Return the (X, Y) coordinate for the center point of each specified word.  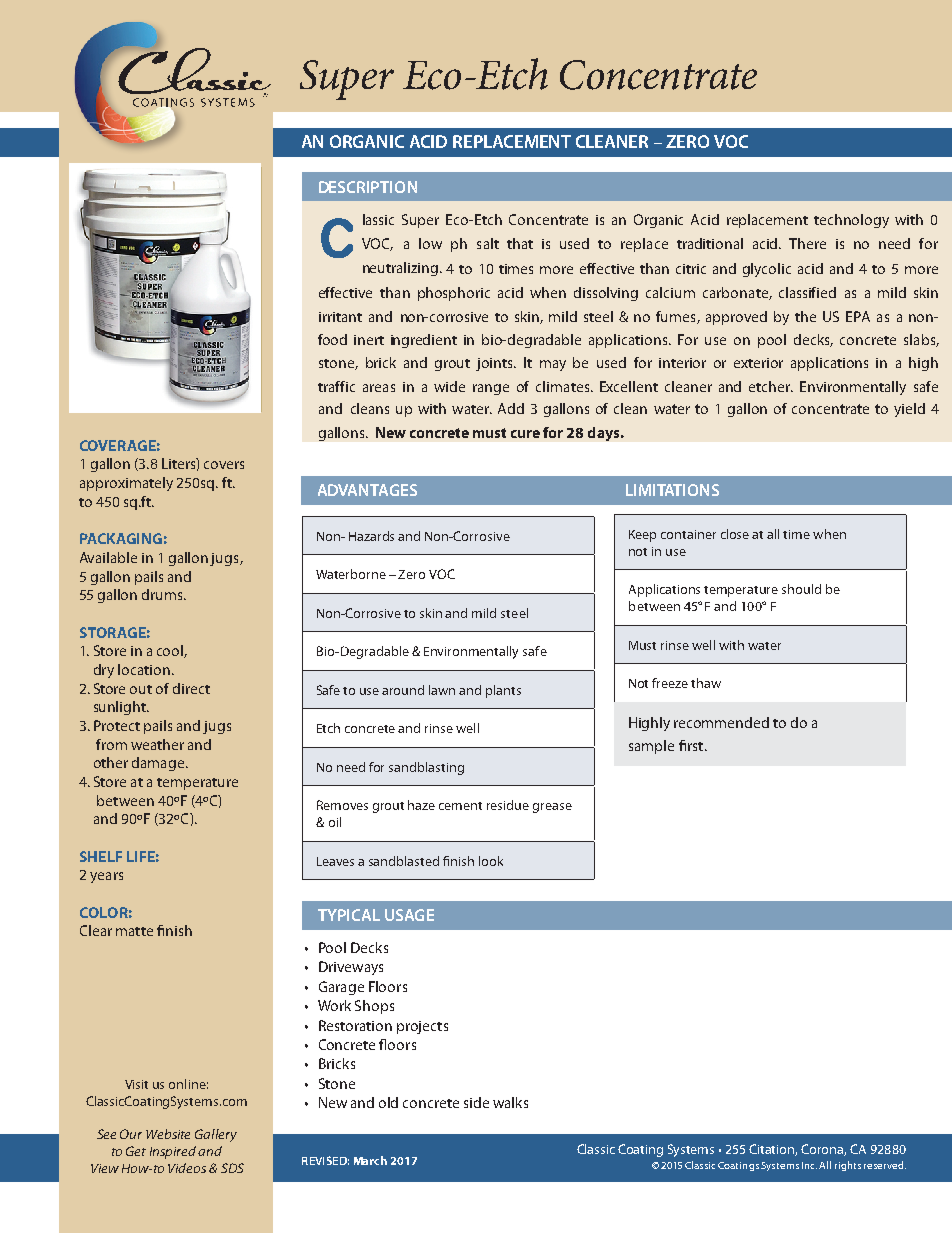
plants (503, 691)
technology (851, 221)
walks (510, 1102)
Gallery (216, 1135)
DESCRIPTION (368, 187)
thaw (706, 683)
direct (191, 688)
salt (488, 243)
